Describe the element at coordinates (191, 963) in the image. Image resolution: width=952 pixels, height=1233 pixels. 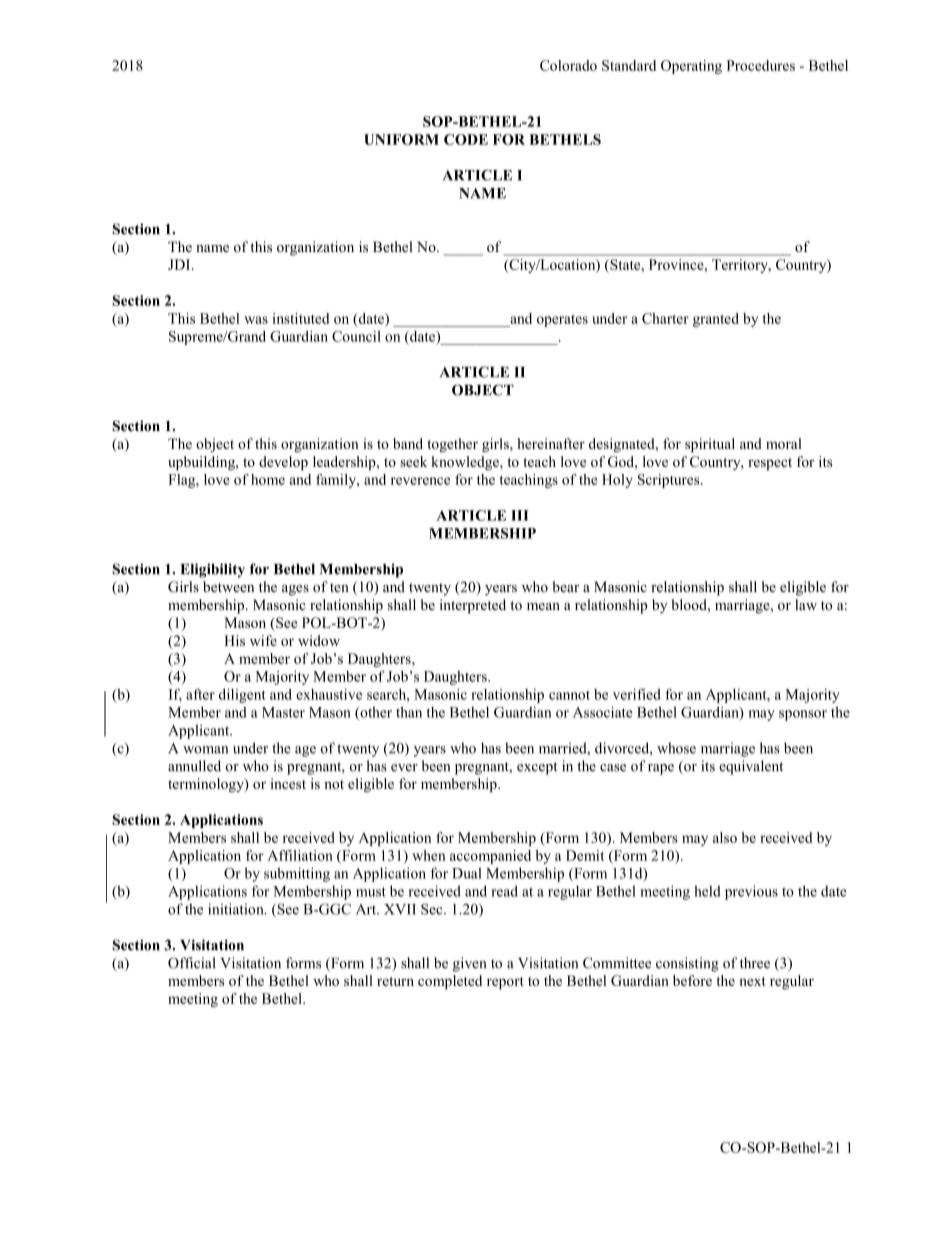
I see `Official` at that location.
